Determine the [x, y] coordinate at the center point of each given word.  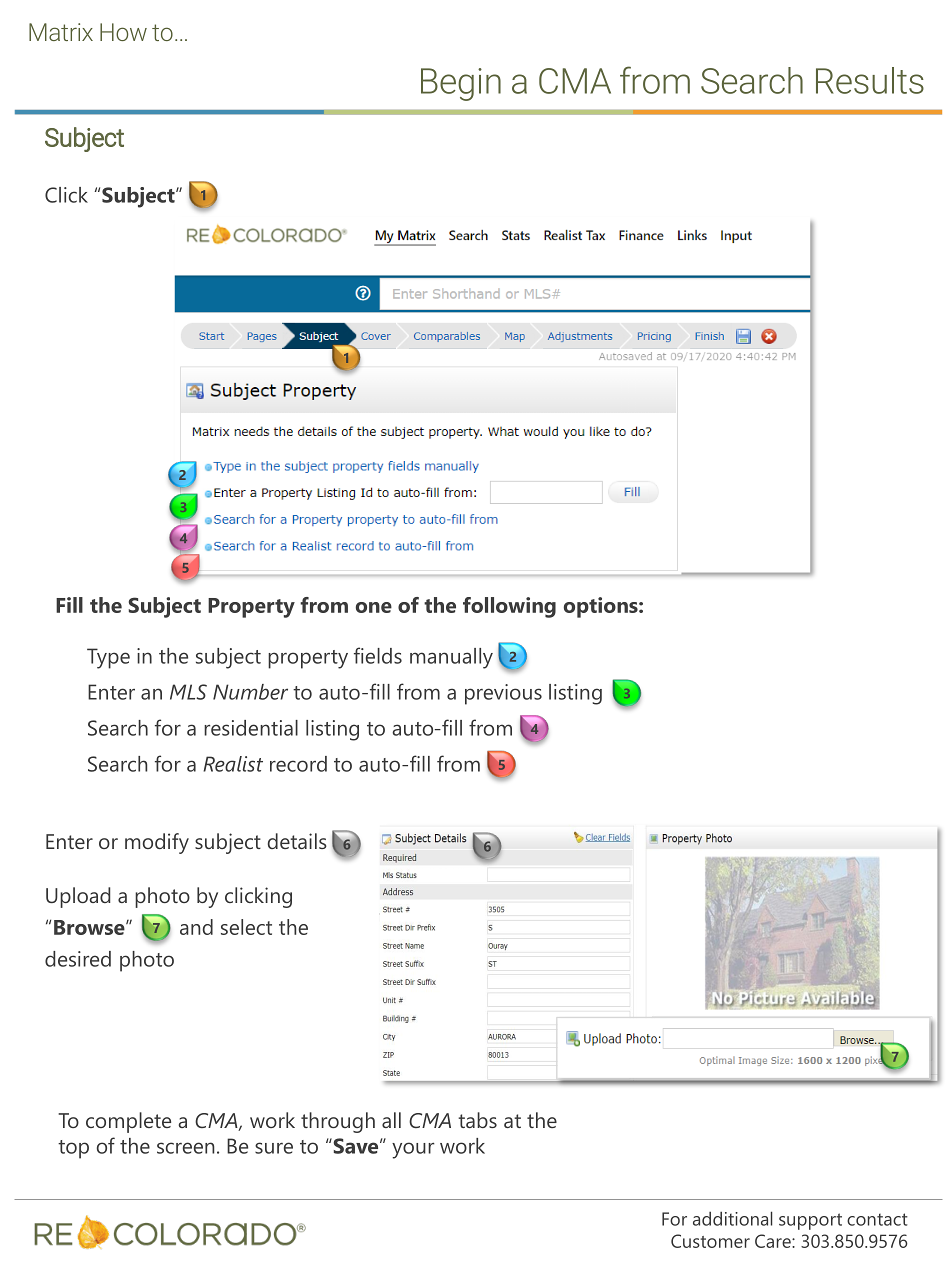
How [123, 32]
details [297, 841]
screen [186, 1148]
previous [503, 694]
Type [108, 658]
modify [157, 843]
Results [870, 80]
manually [451, 658]
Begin [461, 84]
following [509, 607]
